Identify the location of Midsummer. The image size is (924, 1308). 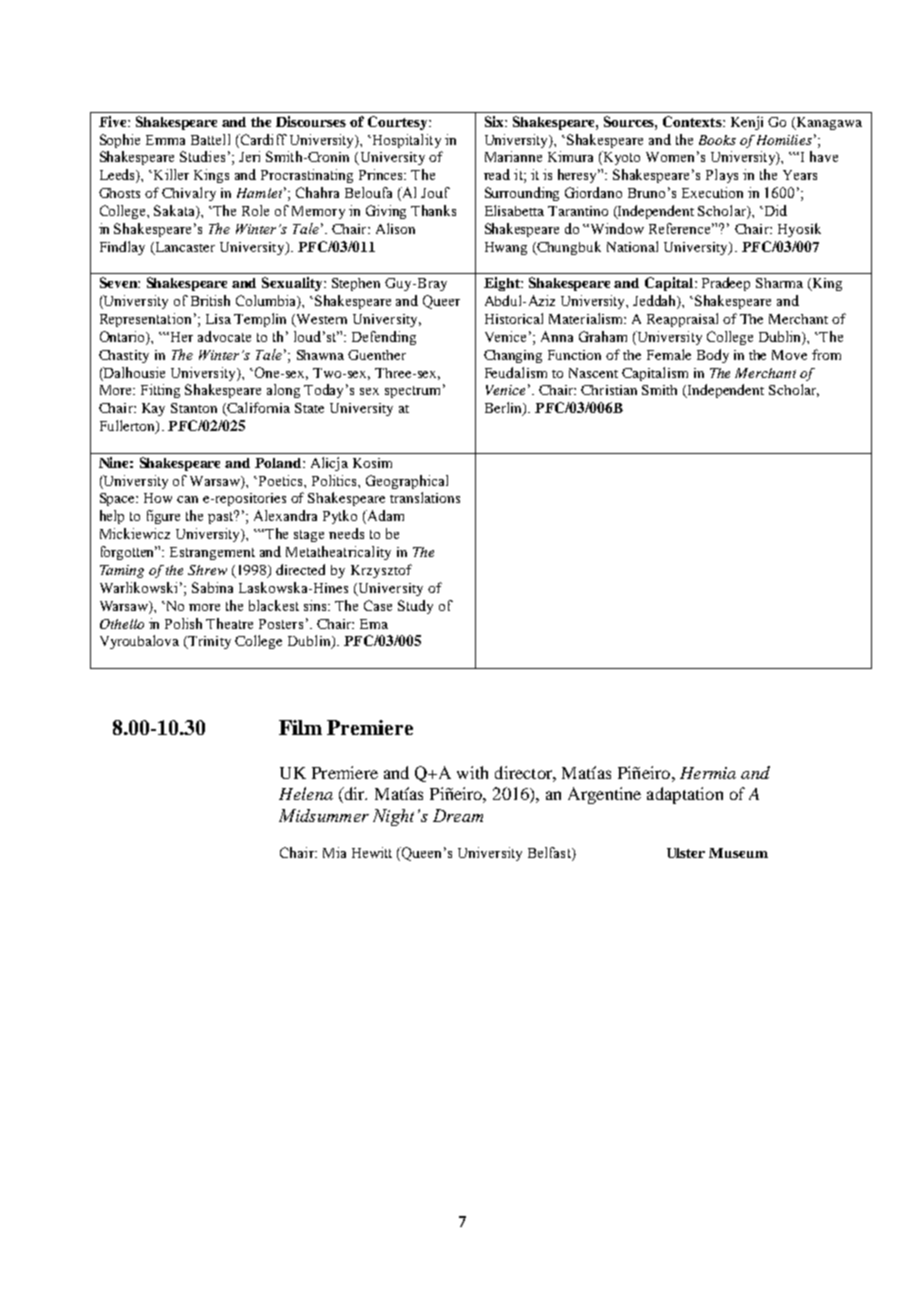
(324, 815).
